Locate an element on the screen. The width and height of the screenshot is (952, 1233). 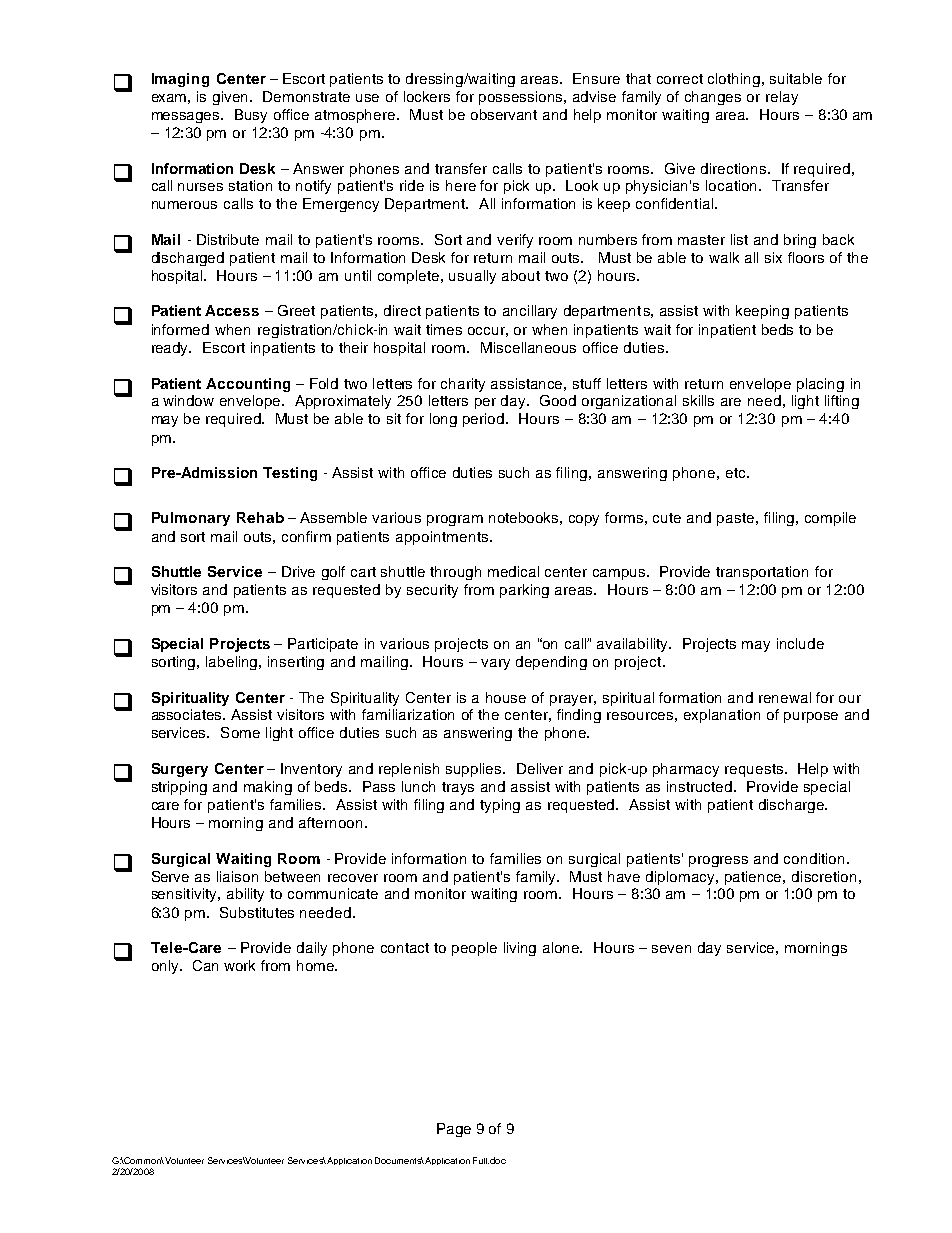
ancillary is located at coordinates (530, 312).
